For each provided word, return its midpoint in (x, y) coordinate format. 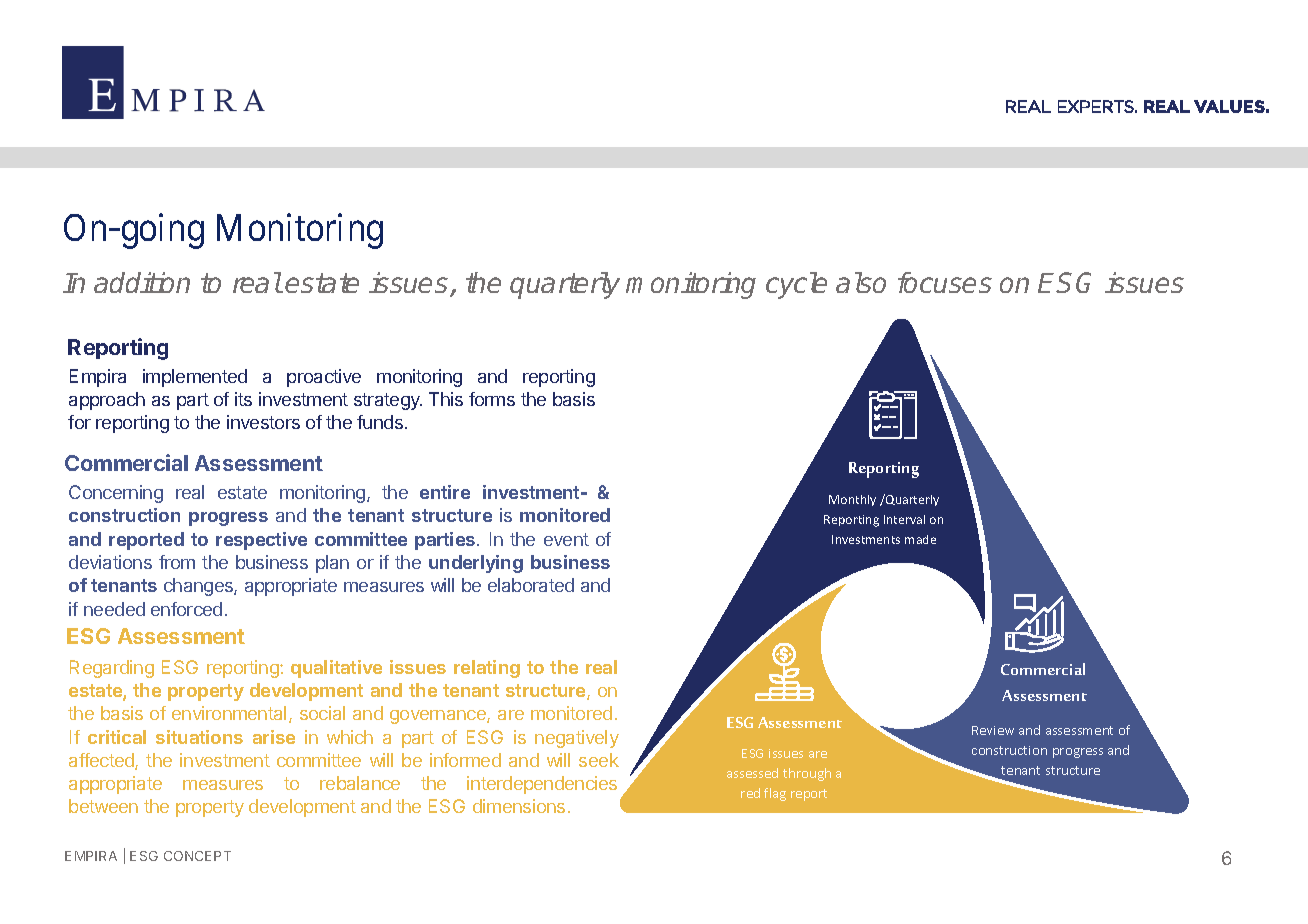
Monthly (852, 500)
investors (263, 422)
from (177, 562)
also (861, 282)
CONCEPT (197, 856)
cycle (796, 285)
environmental (229, 713)
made (920, 539)
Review (993, 730)
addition (142, 282)
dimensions (519, 806)
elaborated (531, 585)
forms (492, 399)
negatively (577, 739)
